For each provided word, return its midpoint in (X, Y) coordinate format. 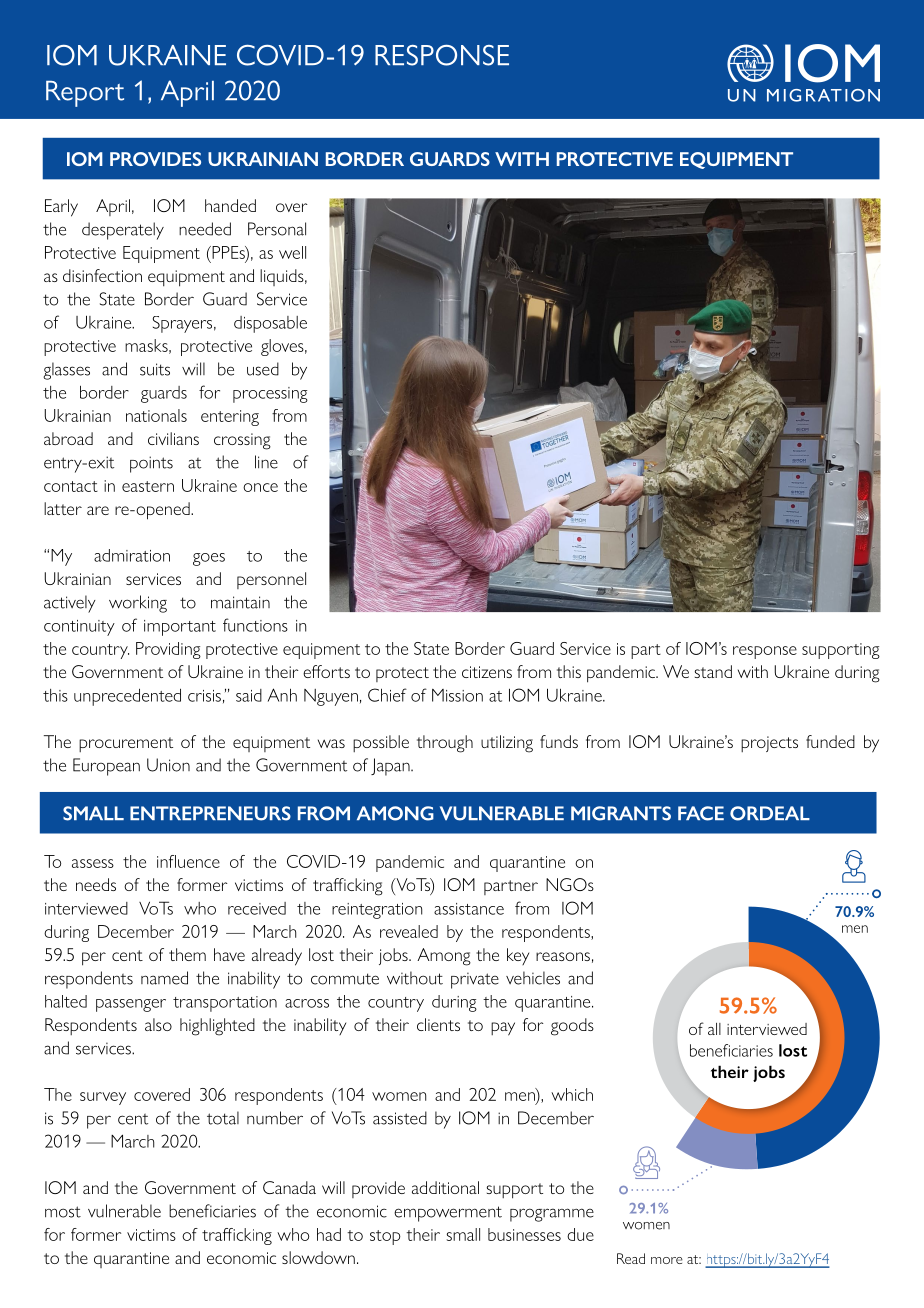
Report (85, 94)
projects (769, 744)
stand (713, 671)
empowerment (448, 1214)
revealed (409, 931)
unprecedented (127, 697)
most (63, 1212)
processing (270, 395)
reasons (563, 956)
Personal (277, 229)
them (187, 954)
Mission (457, 695)
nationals (156, 415)
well (292, 252)
